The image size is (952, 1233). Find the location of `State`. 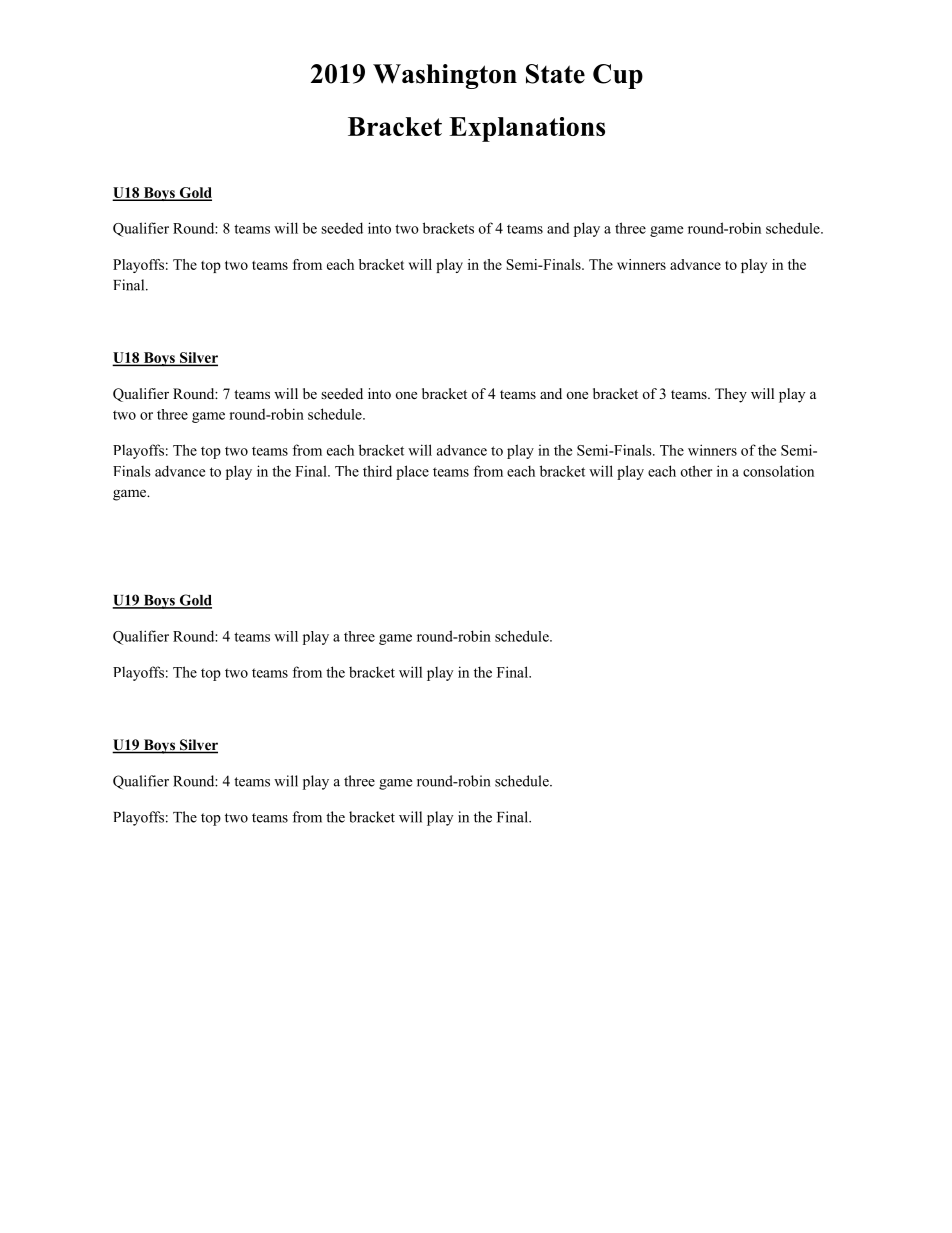

State is located at coordinates (555, 74).
